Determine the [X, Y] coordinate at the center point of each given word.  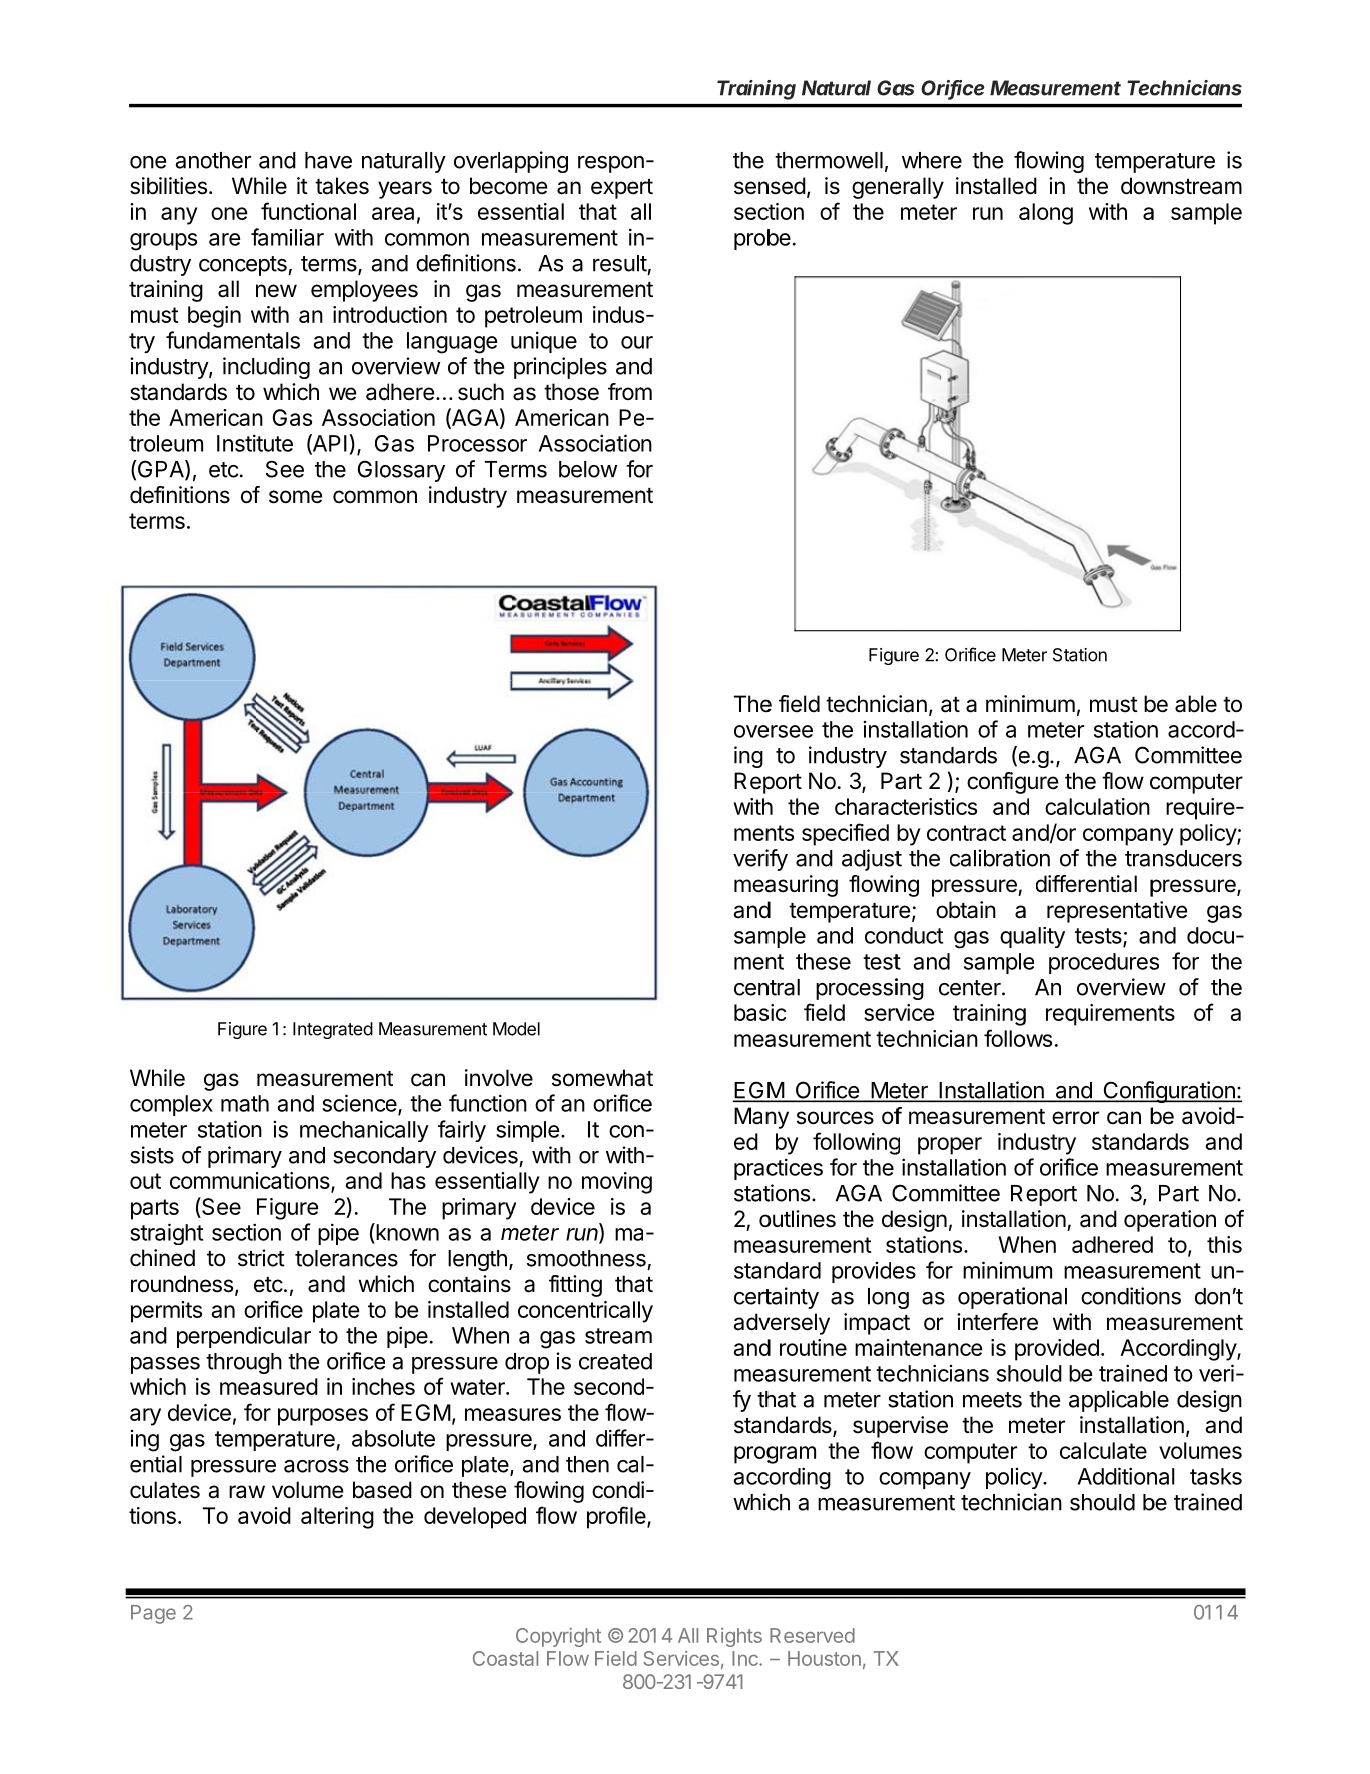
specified [845, 834]
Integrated [333, 1030]
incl [239, 366]
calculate [1103, 1450]
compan [1122, 837]
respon [611, 164]
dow [1142, 186]
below [588, 469]
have [328, 160]
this [1224, 1244]
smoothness [586, 1258]
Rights [734, 1637]
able [1196, 704]
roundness [182, 1284]
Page [153, 1614]
